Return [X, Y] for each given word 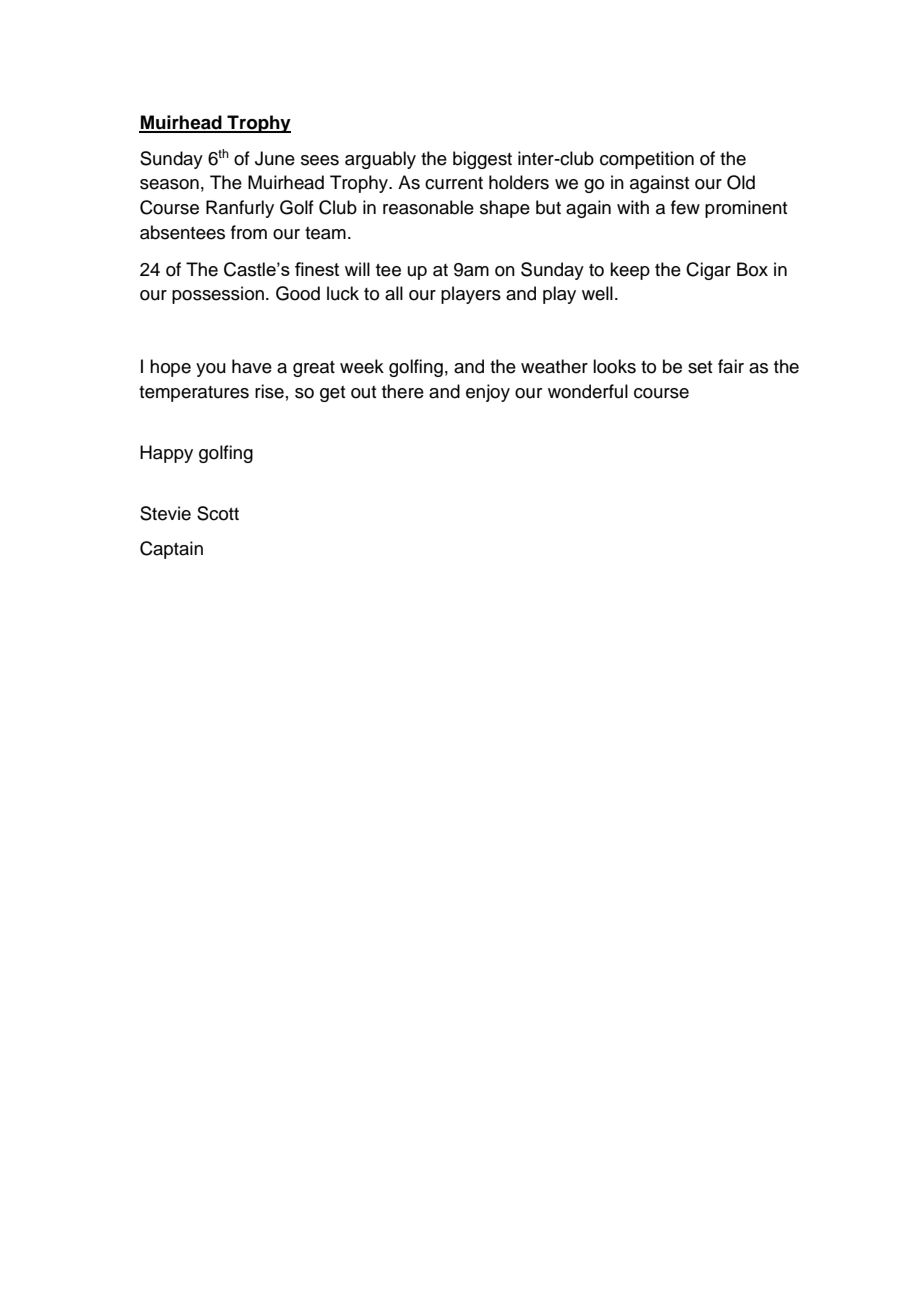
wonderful [588, 391]
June [275, 158]
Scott [218, 513]
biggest [482, 160]
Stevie [165, 513]
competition [647, 160]
